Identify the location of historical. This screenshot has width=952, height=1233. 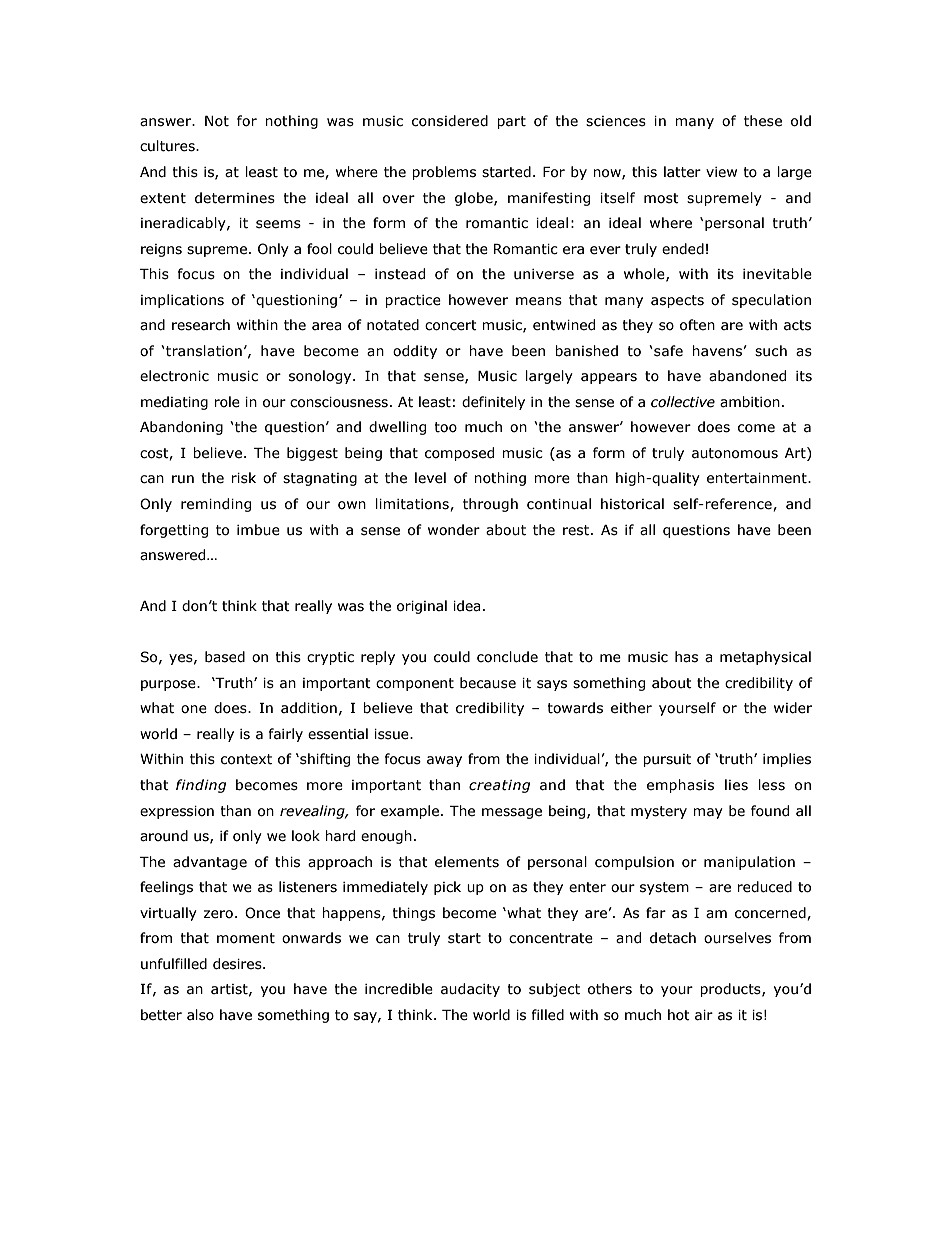
(632, 504).
